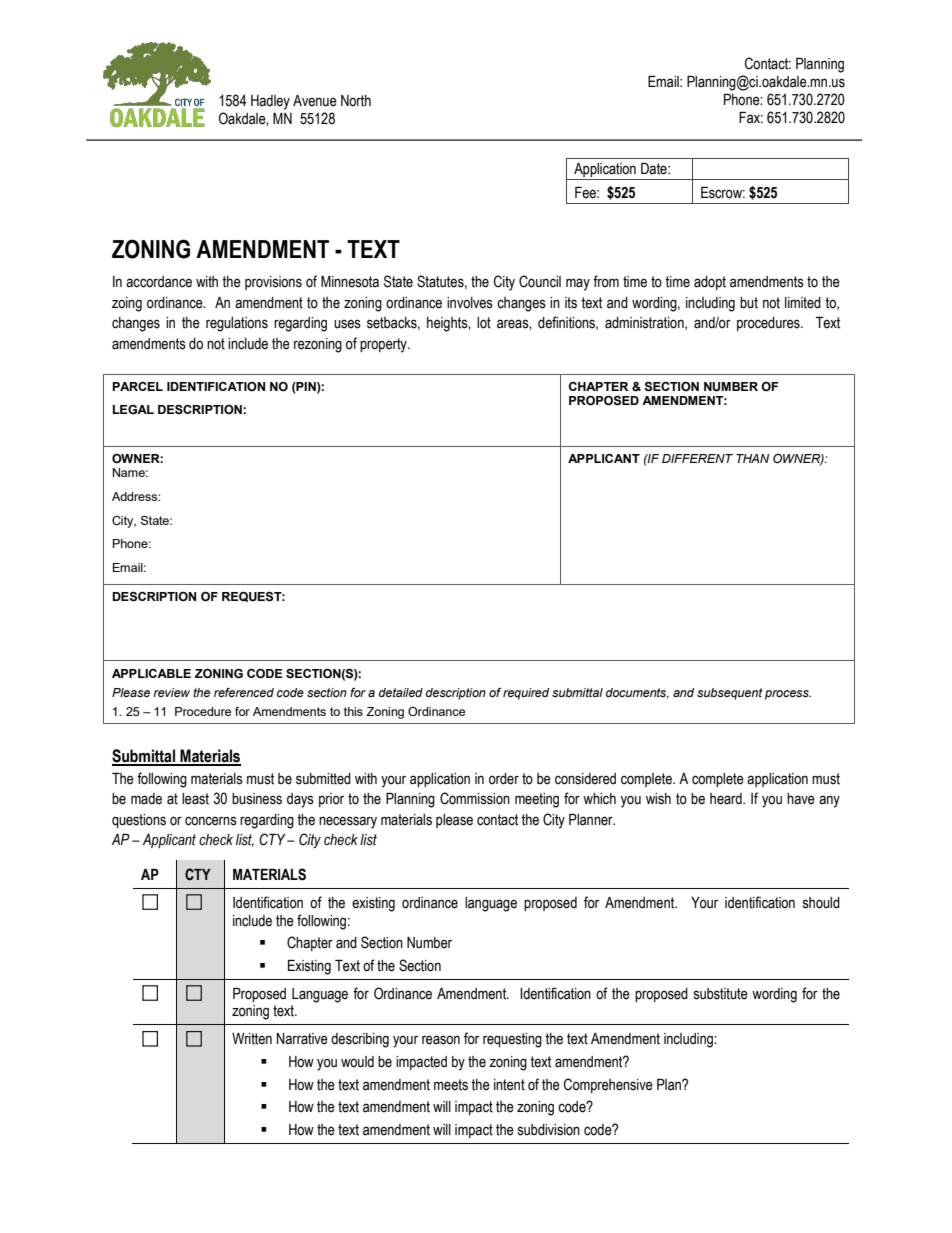  I want to click on North, so click(356, 101).
